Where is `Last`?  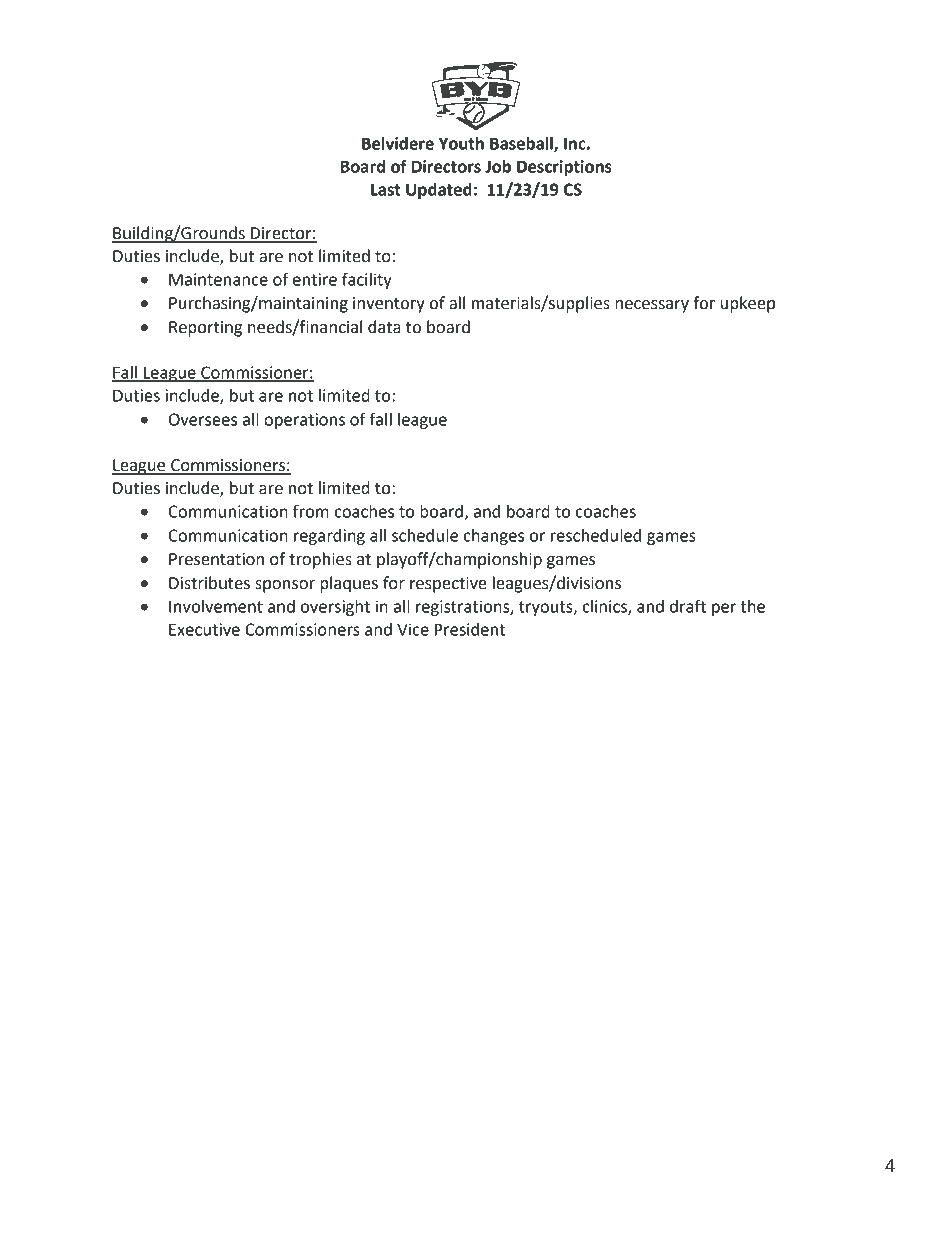
Last is located at coordinates (386, 190).
